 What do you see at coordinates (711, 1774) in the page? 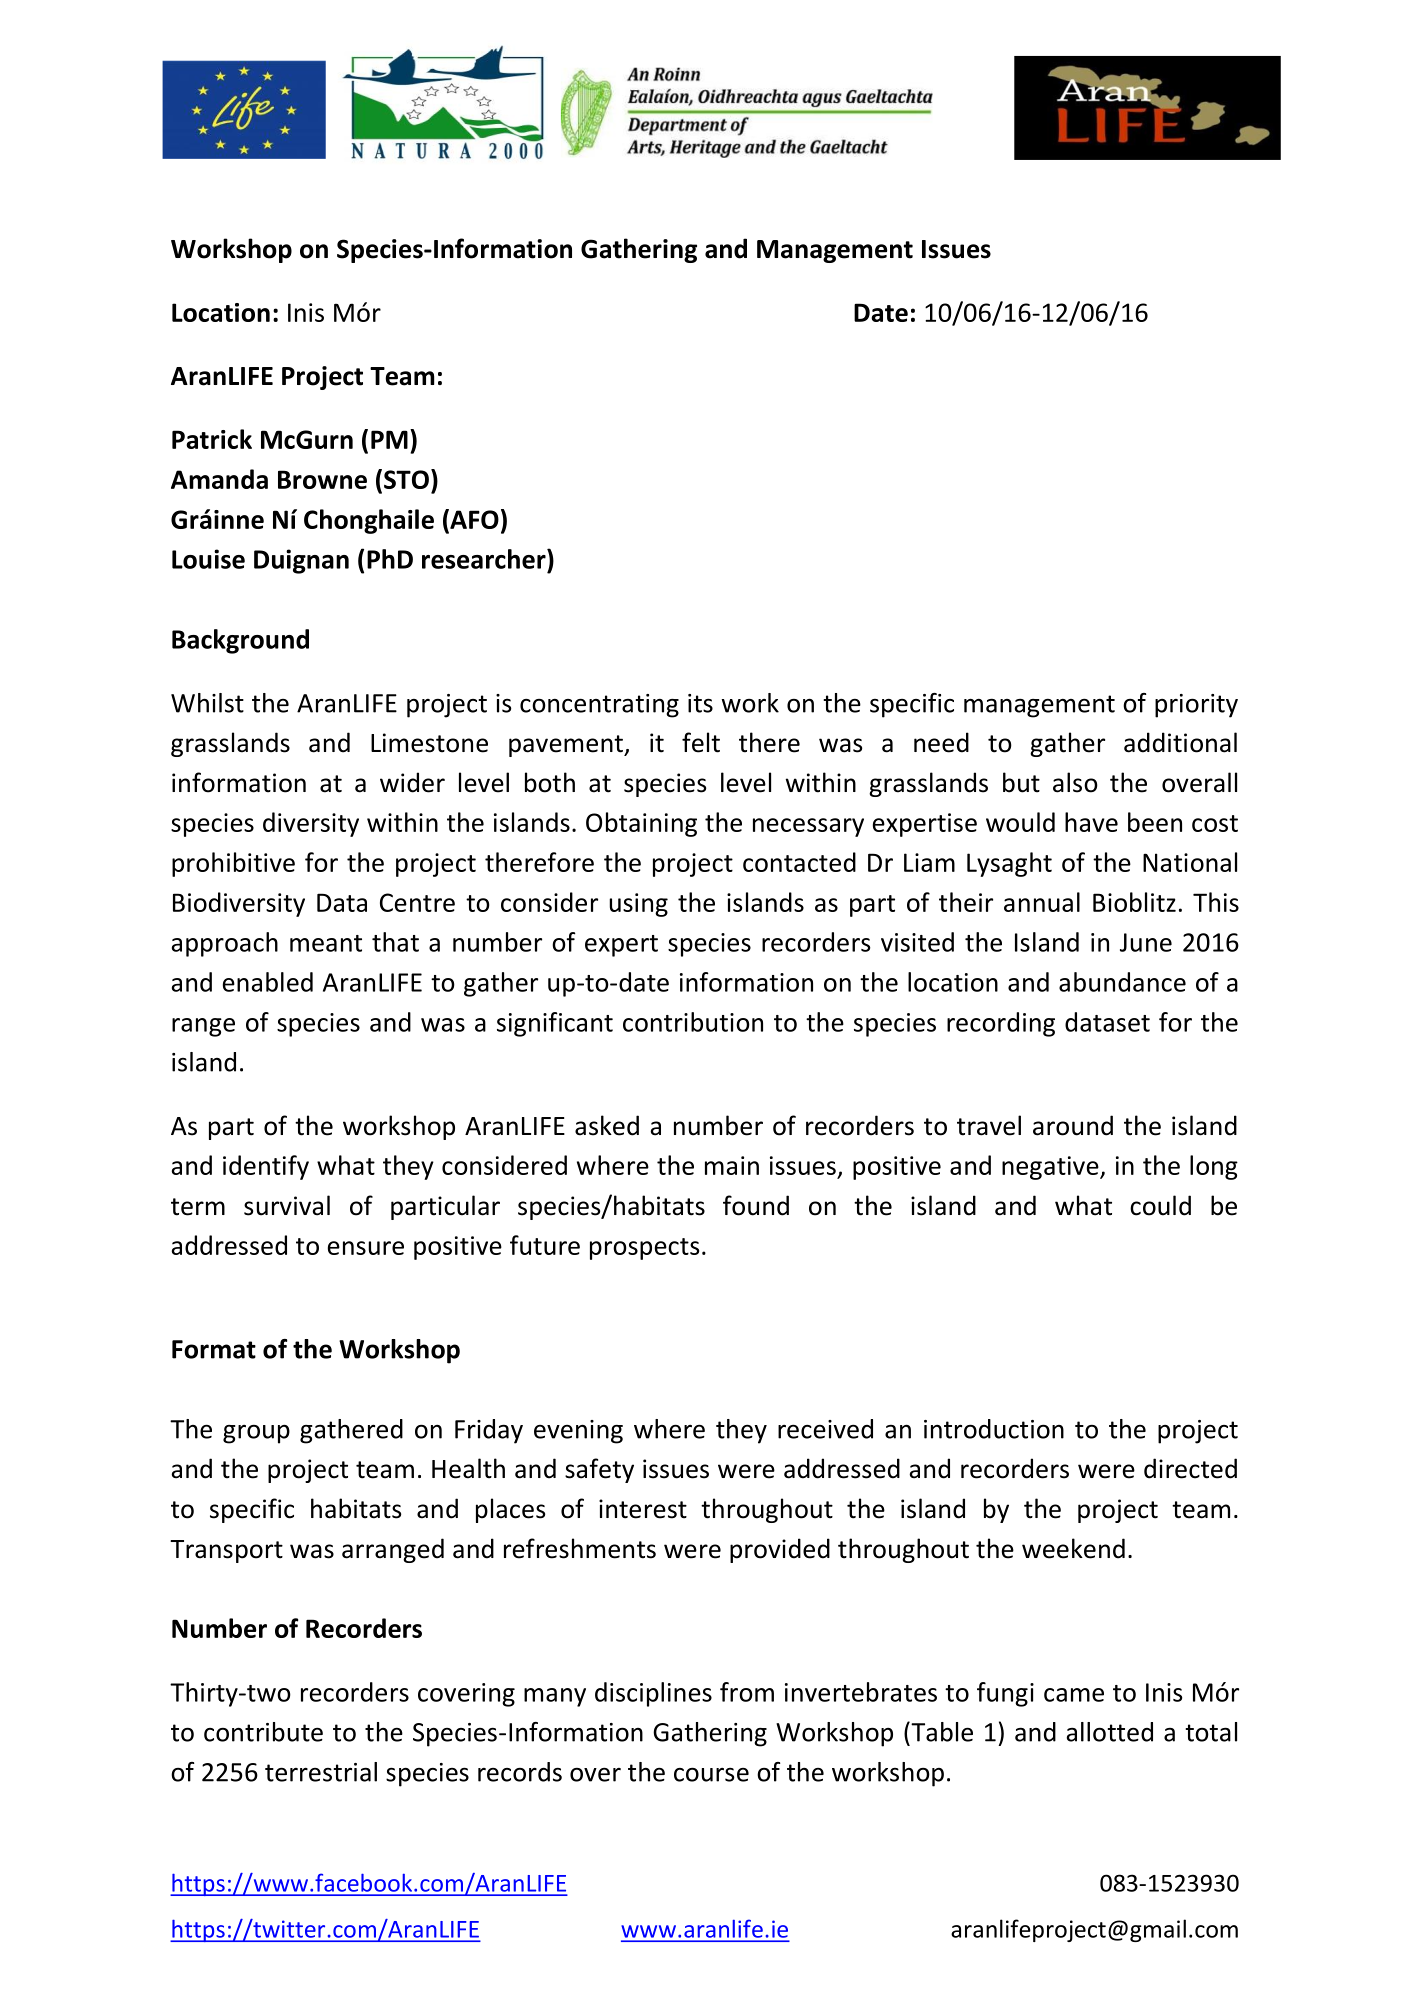
I see `course` at bounding box center [711, 1774].
